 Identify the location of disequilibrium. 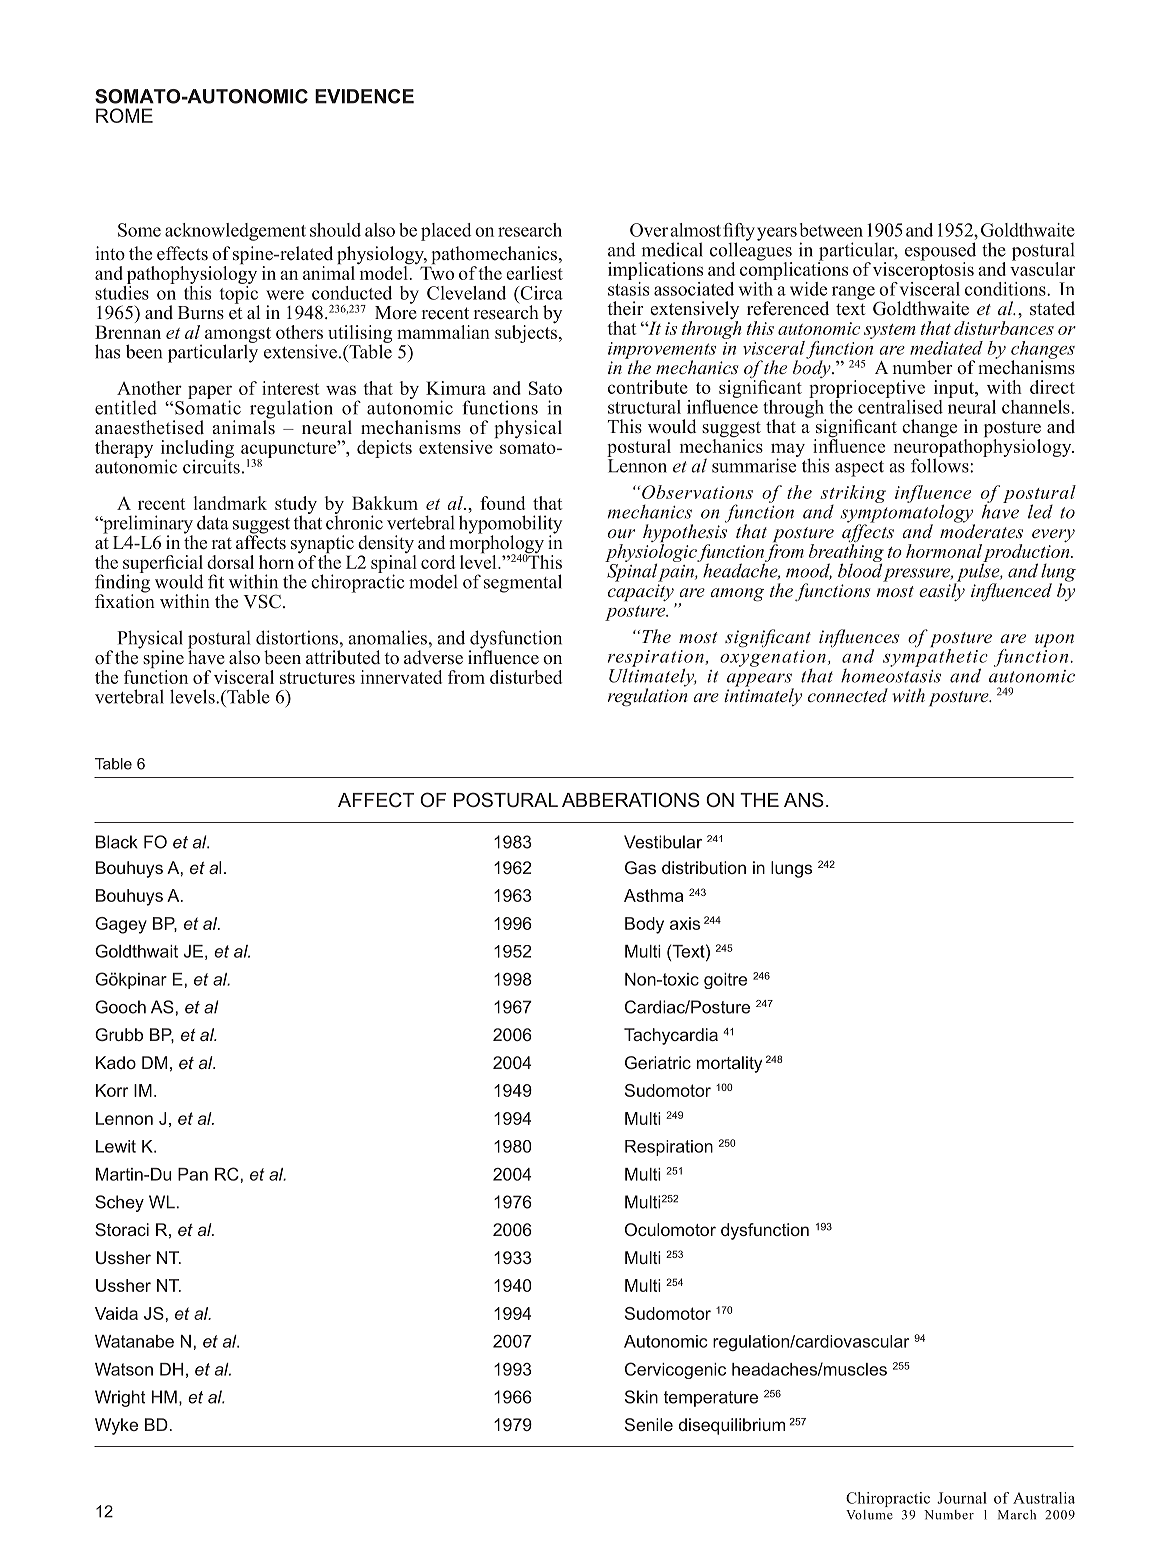
(732, 1426).
